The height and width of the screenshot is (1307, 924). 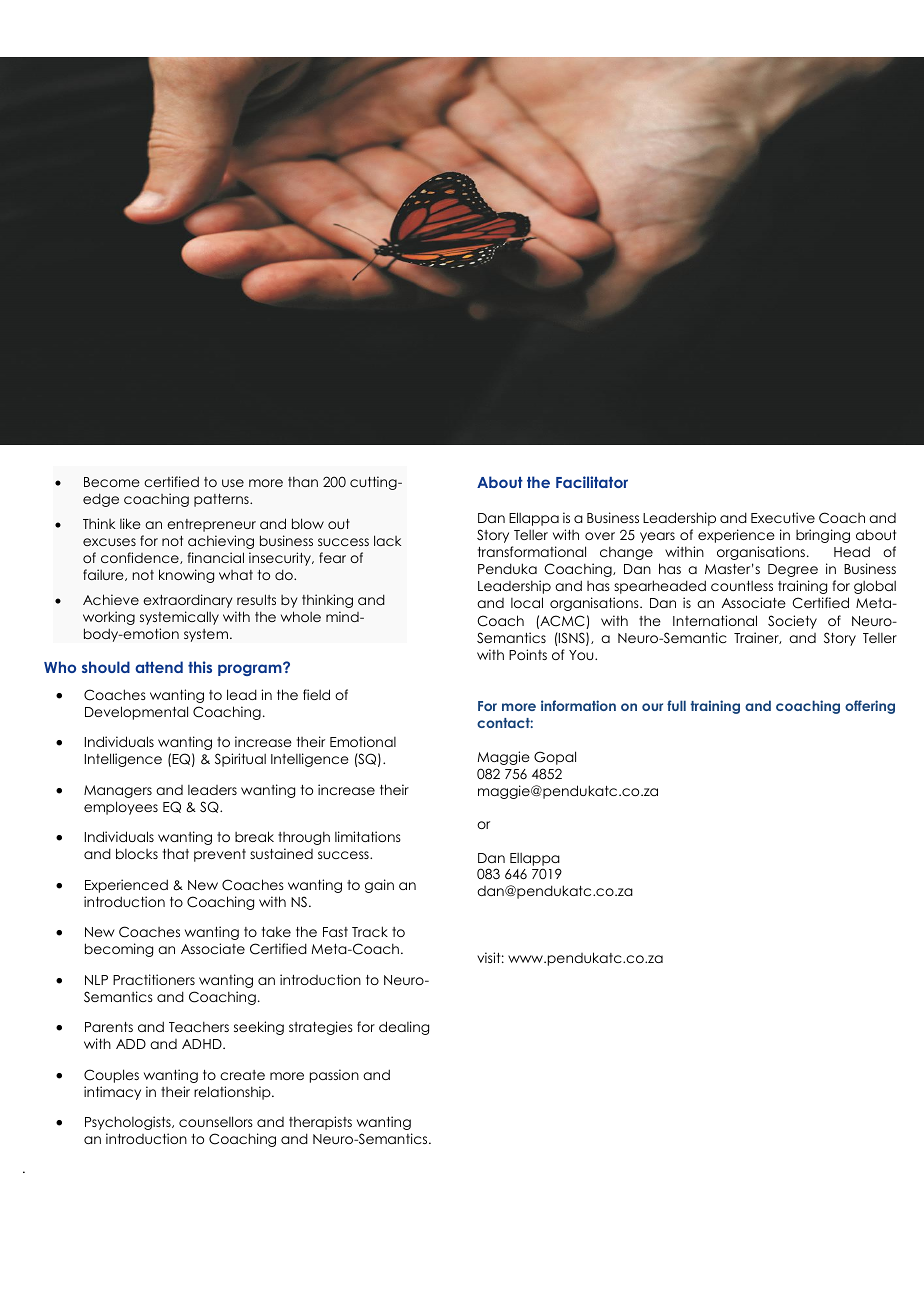 I want to click on counsellors, so click(x=216, y=1121).
